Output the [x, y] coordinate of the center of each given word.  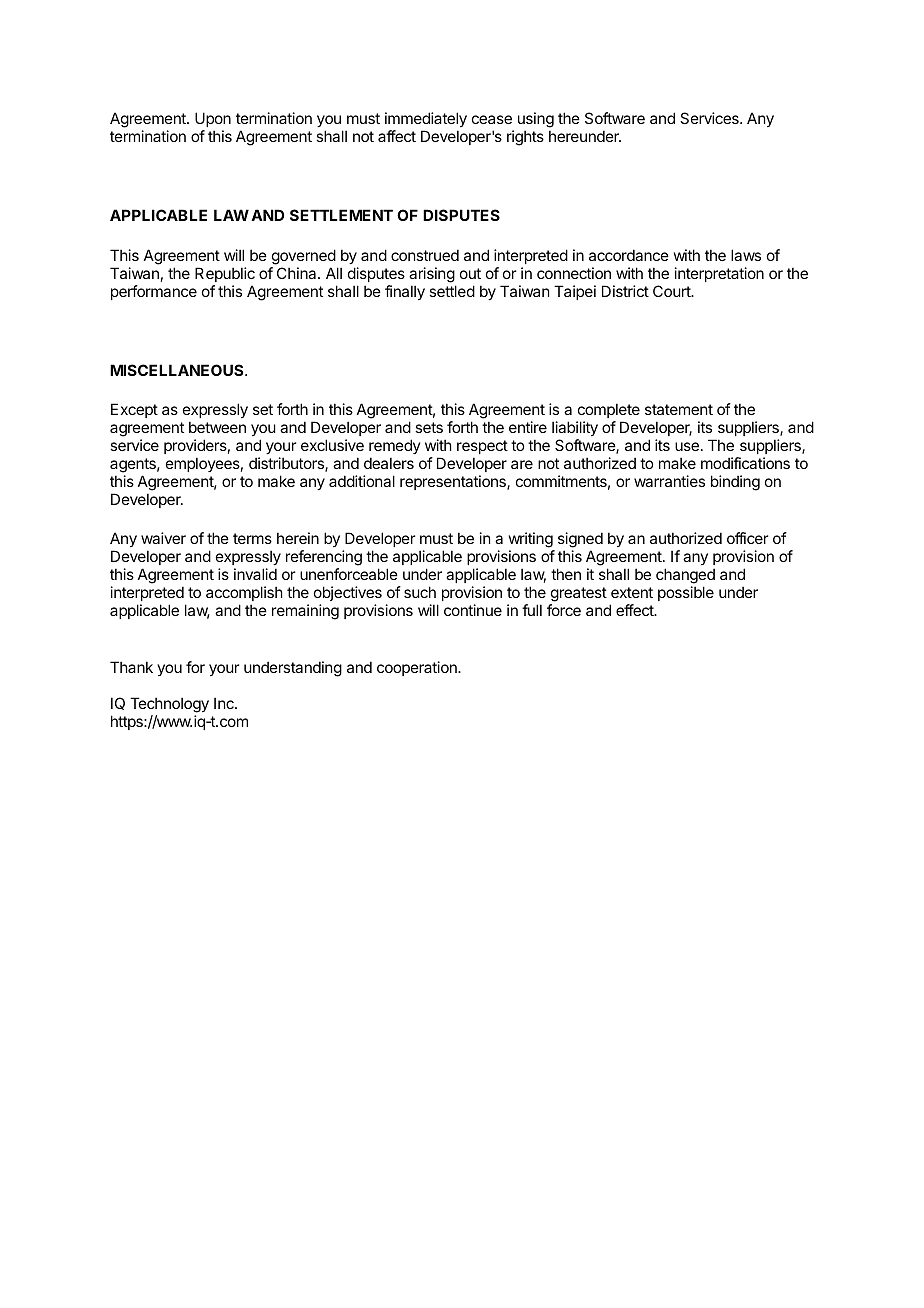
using [536, 120]
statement [679, 409]
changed [685, 576]
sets [429, 427]
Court [672, 291]
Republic [225, 274]
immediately [426, 119]
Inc [225, 703]
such [420, 592]
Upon [213, 119]
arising [432, 275]
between [217, 427]
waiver [163, 538]
